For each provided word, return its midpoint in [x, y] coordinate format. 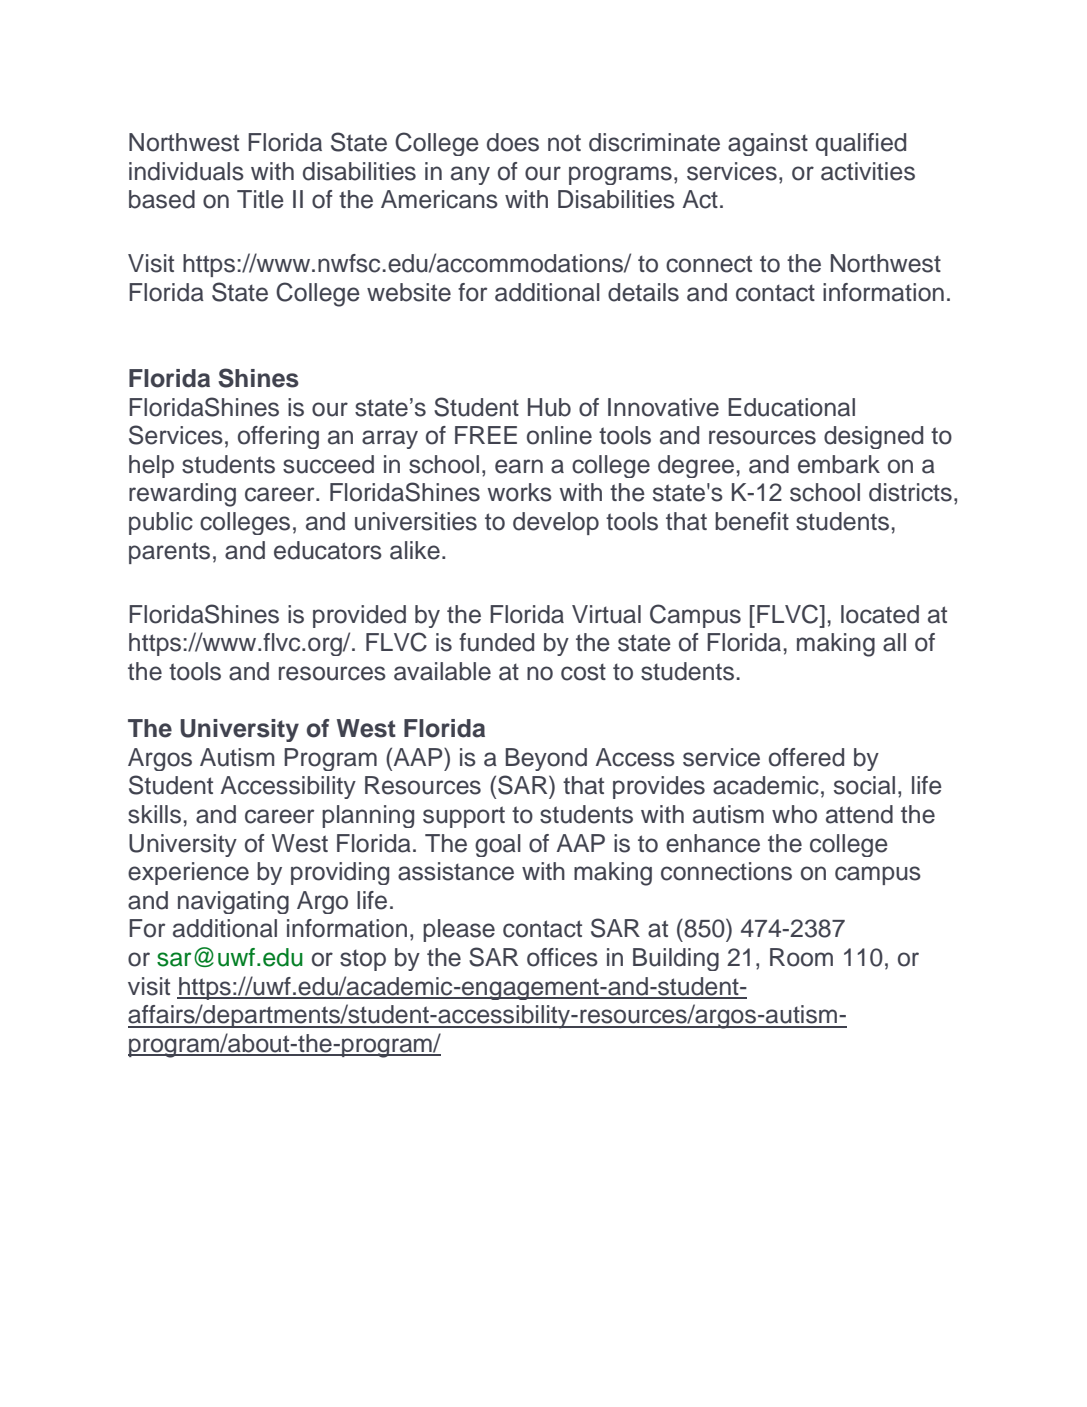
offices [562, 957]
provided [359, 616]
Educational [791, 407]
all [894, 642]
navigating [233, 902]
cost [583, 672]
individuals [186, 171]
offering [278, 437]
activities [868, 171]
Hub [549, 407]
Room [801, 957]
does [513, 142]
